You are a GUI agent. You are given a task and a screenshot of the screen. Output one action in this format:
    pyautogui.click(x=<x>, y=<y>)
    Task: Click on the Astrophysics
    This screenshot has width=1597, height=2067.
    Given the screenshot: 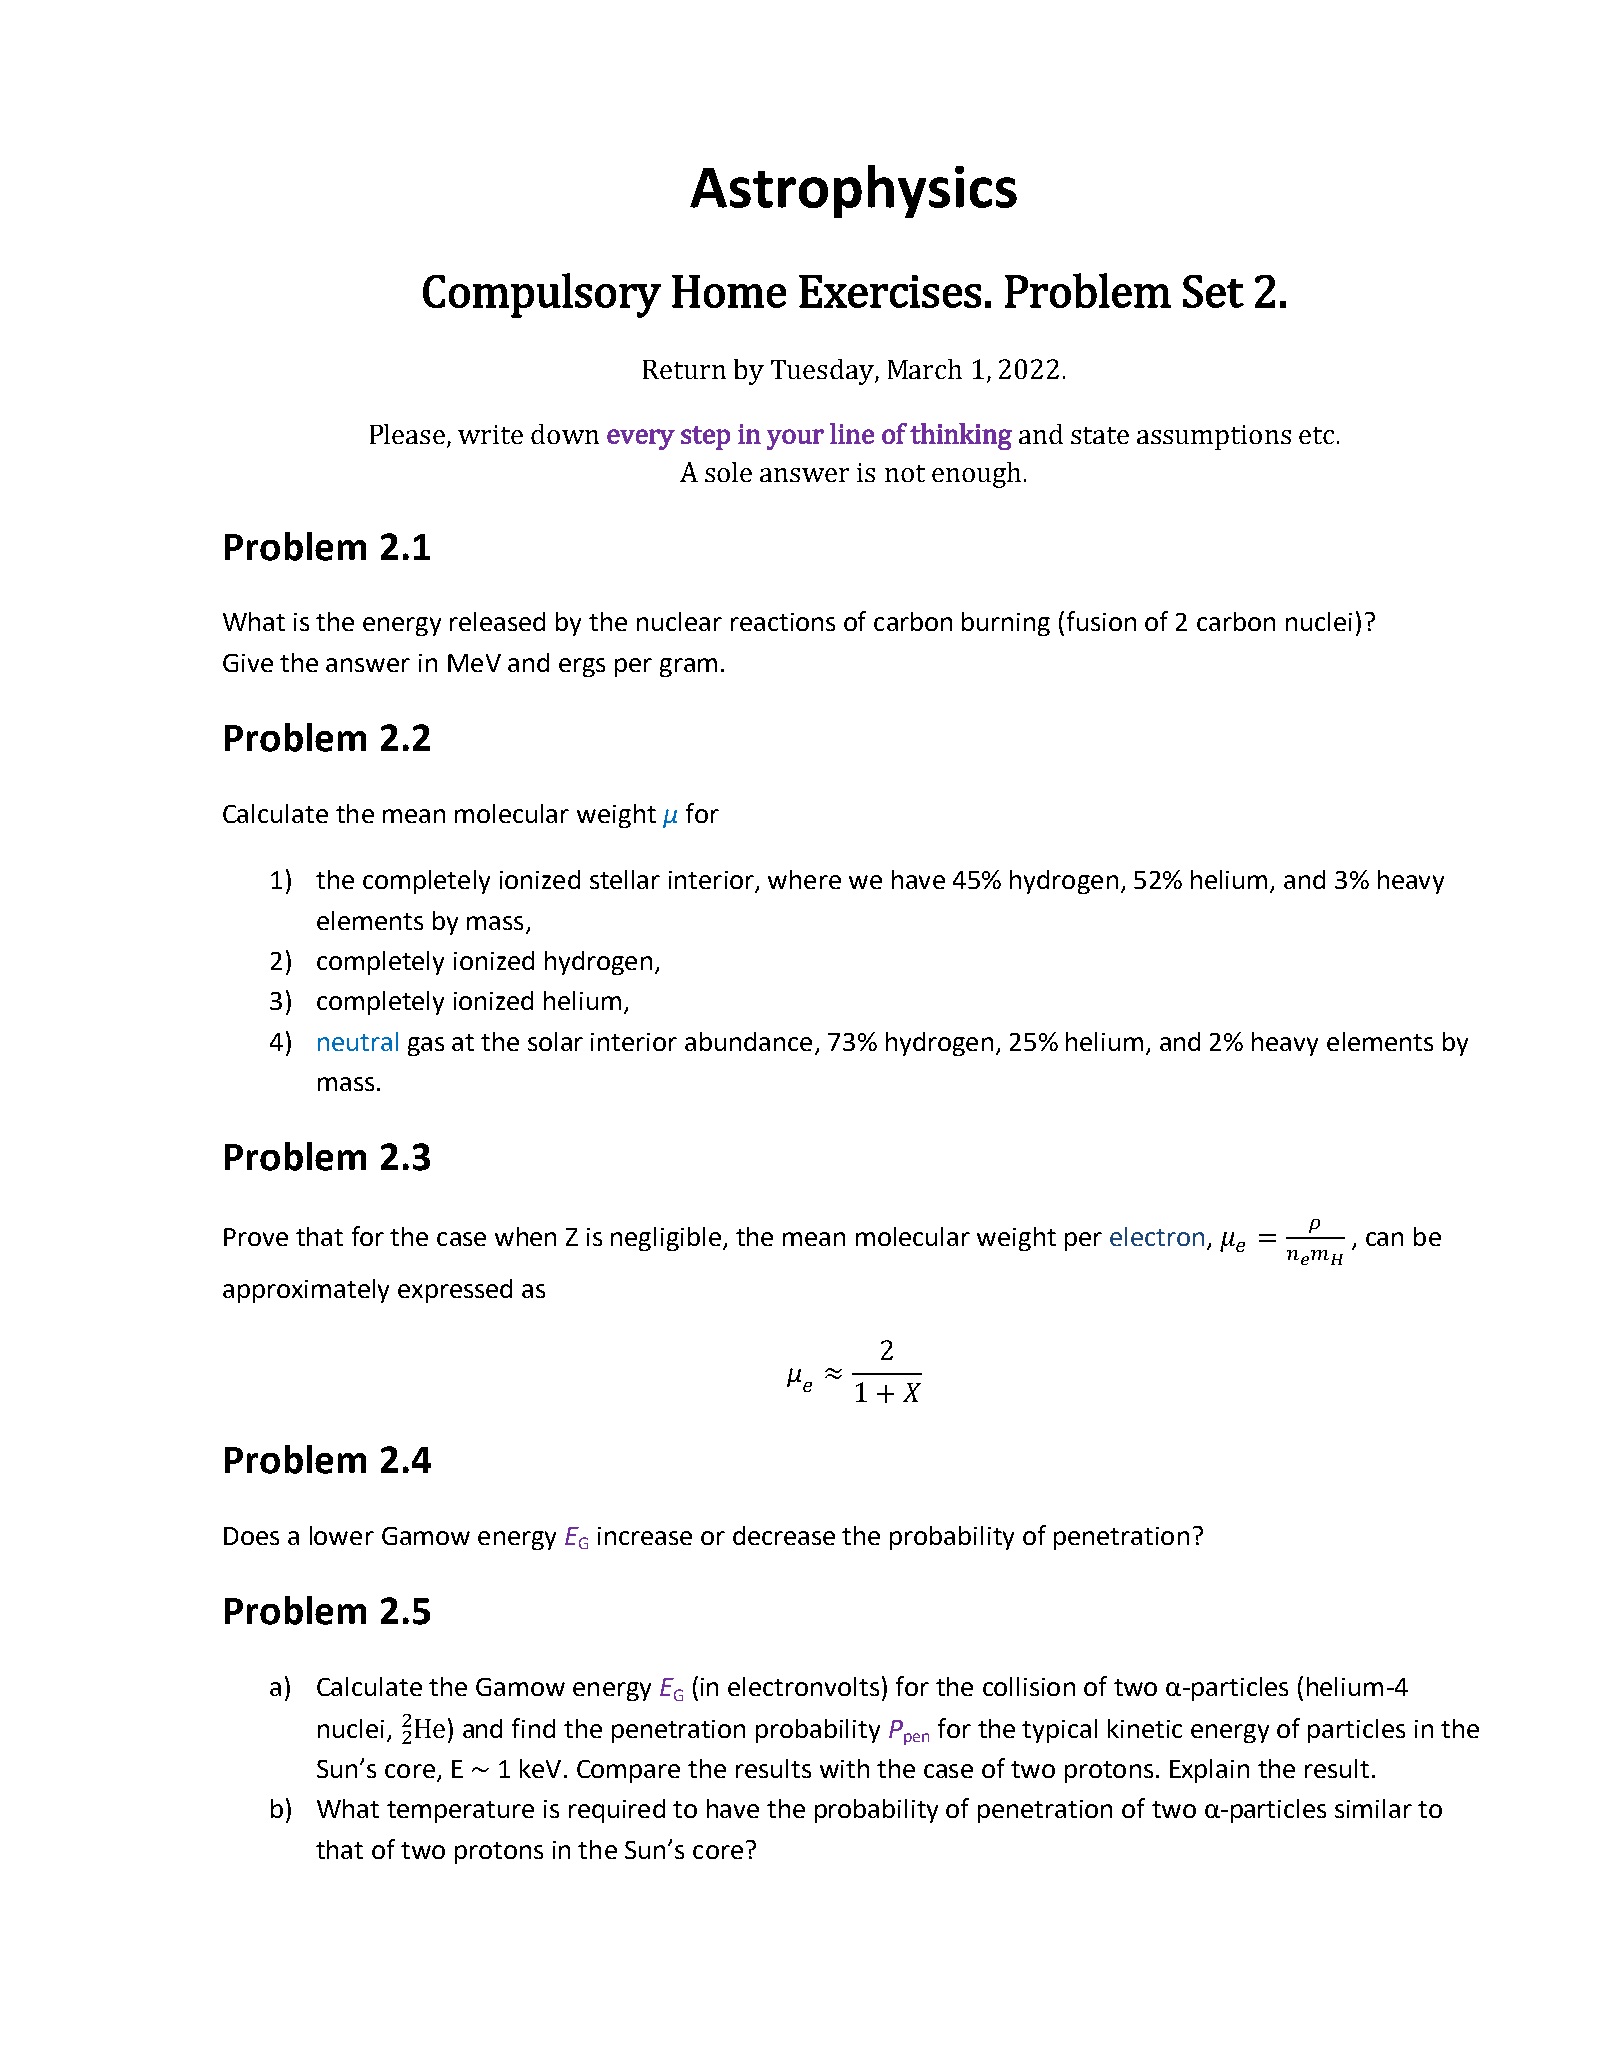 What is the action you would take?
    pyautogui.click(x=853, y=191)
